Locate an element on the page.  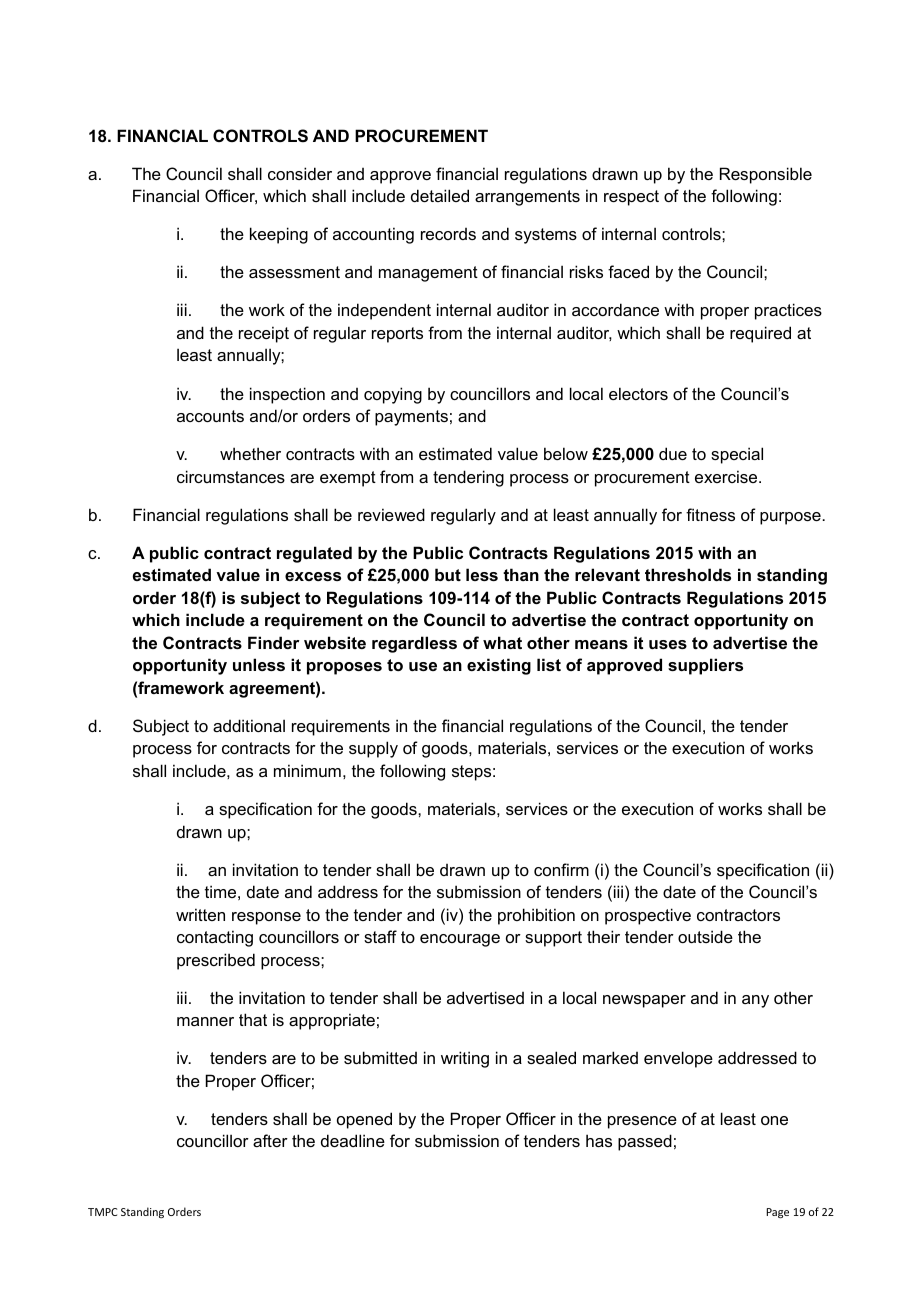
keeping is located at coordinates (279, 235).
